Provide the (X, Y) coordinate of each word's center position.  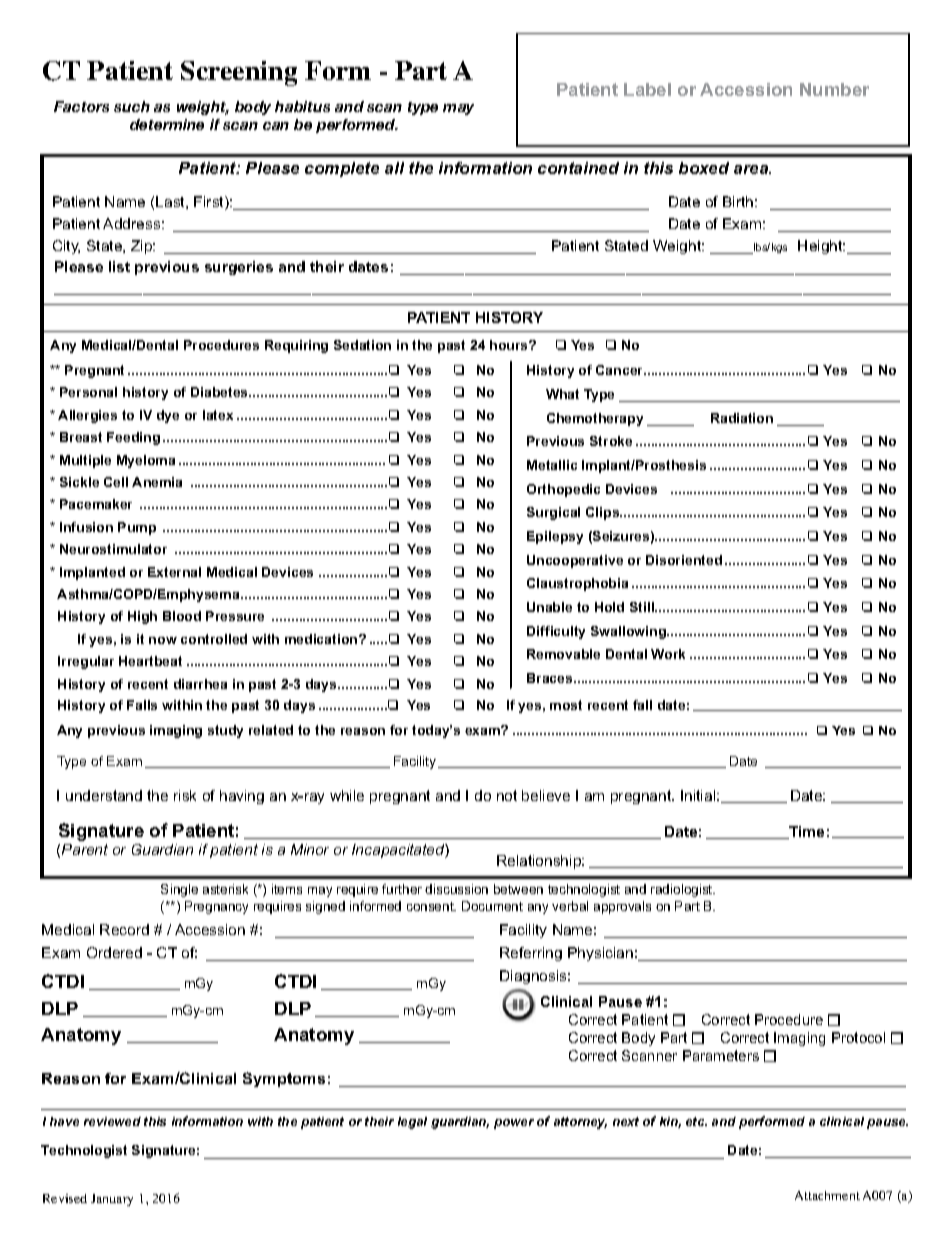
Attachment (827, 1195)
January (112, 1200)
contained (578, 168)
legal (412, 1123)
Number (834, 89)
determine (167, 124)
